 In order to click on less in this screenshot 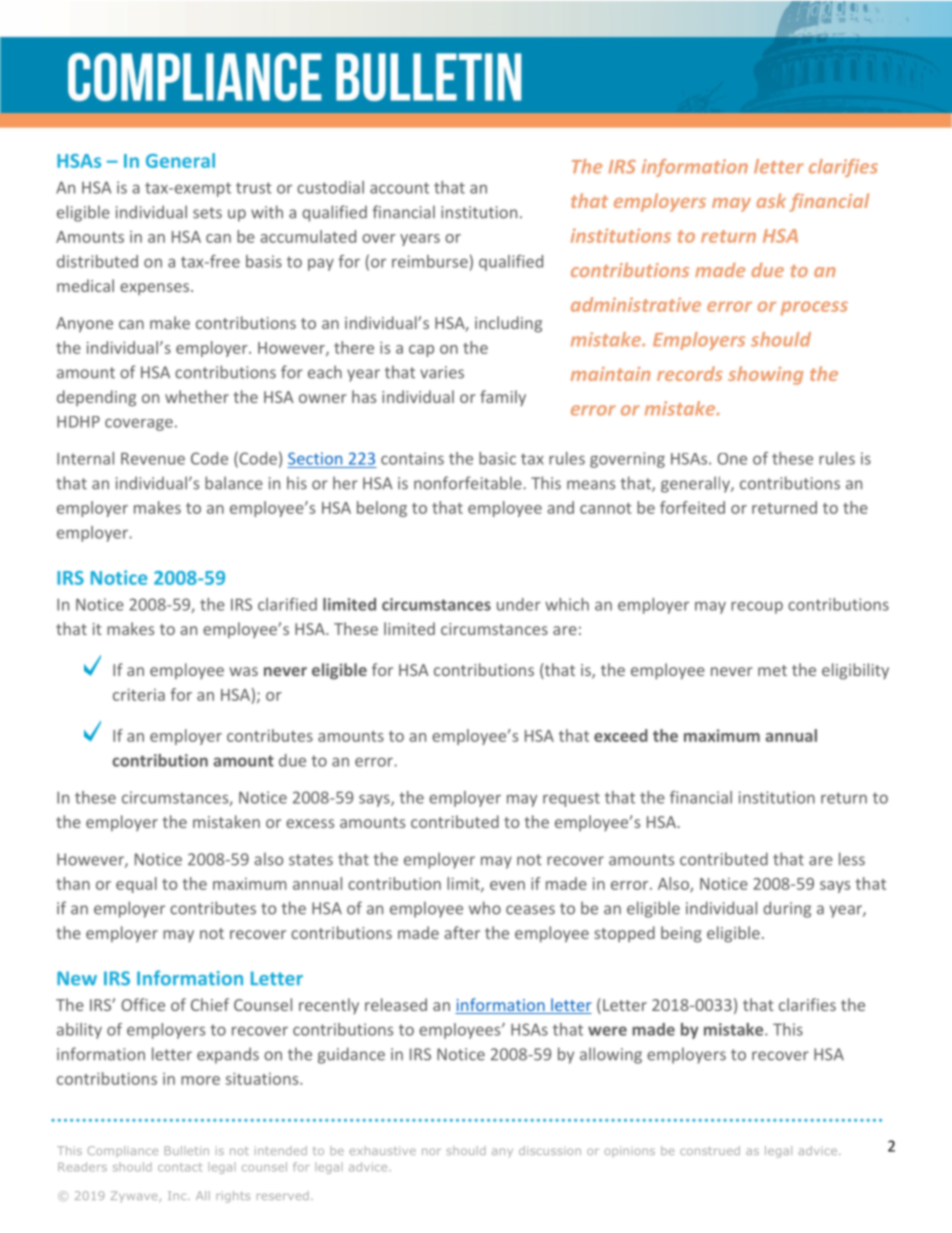, I will do `click(852, 859)`.
